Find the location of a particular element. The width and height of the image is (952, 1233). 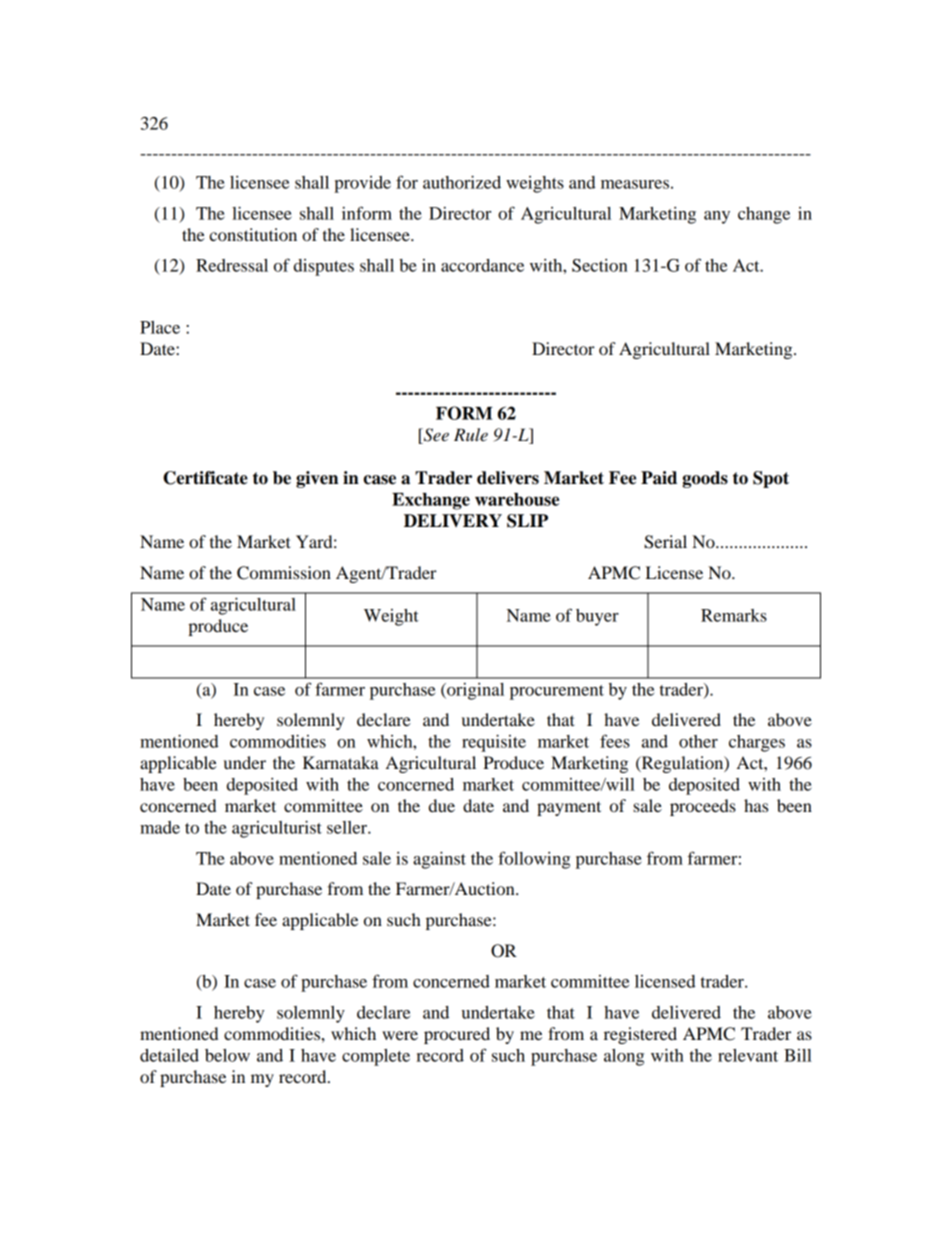

Commission is located at coordinates (284, 573).
